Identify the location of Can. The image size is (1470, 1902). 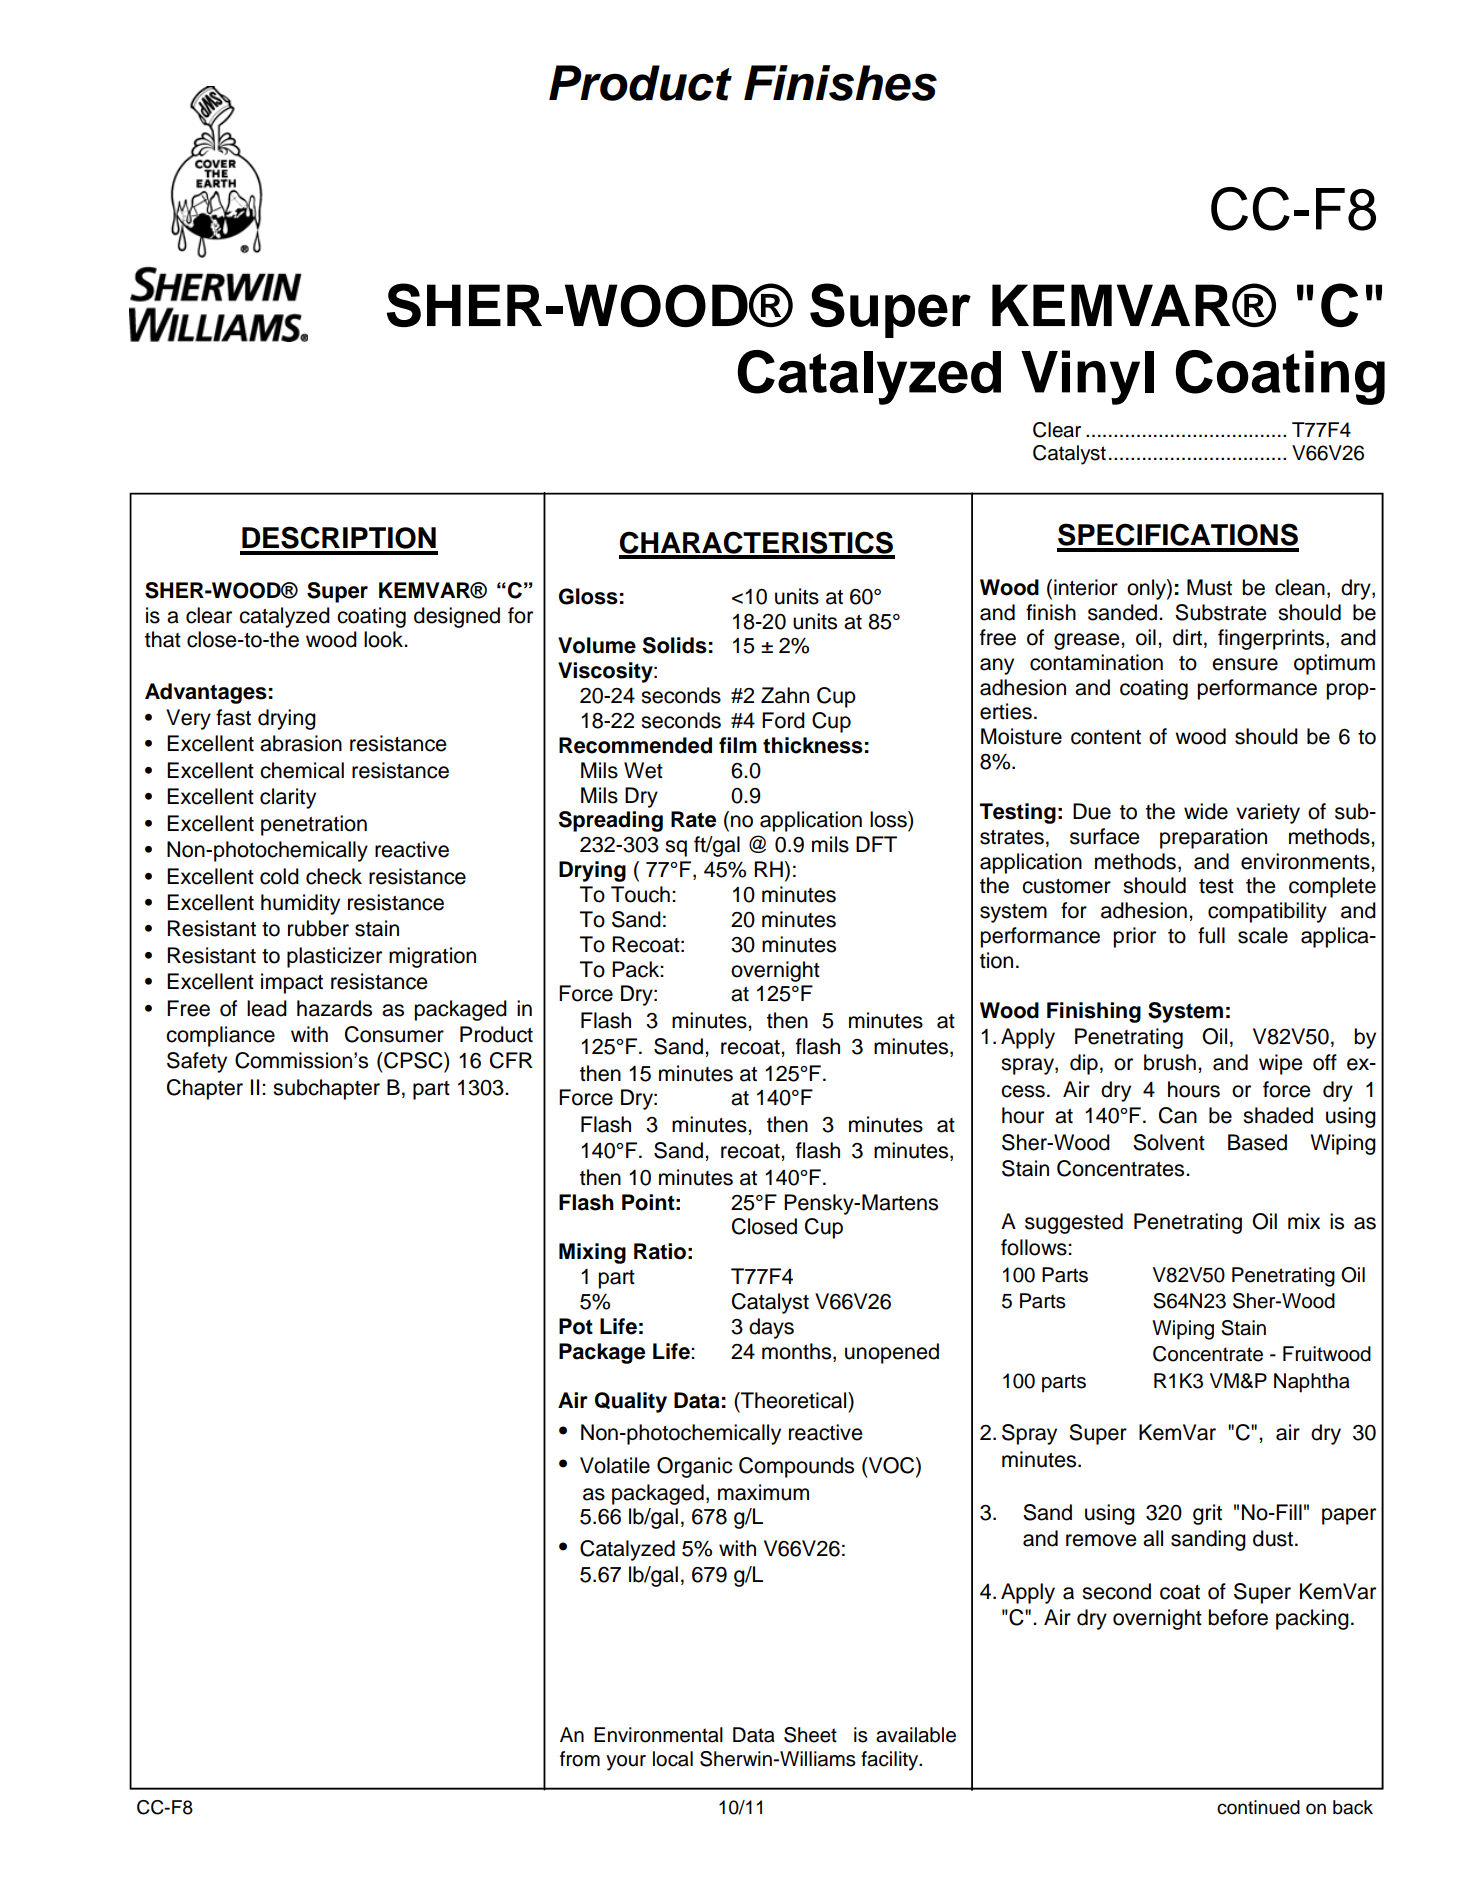
(1178, 1115).
